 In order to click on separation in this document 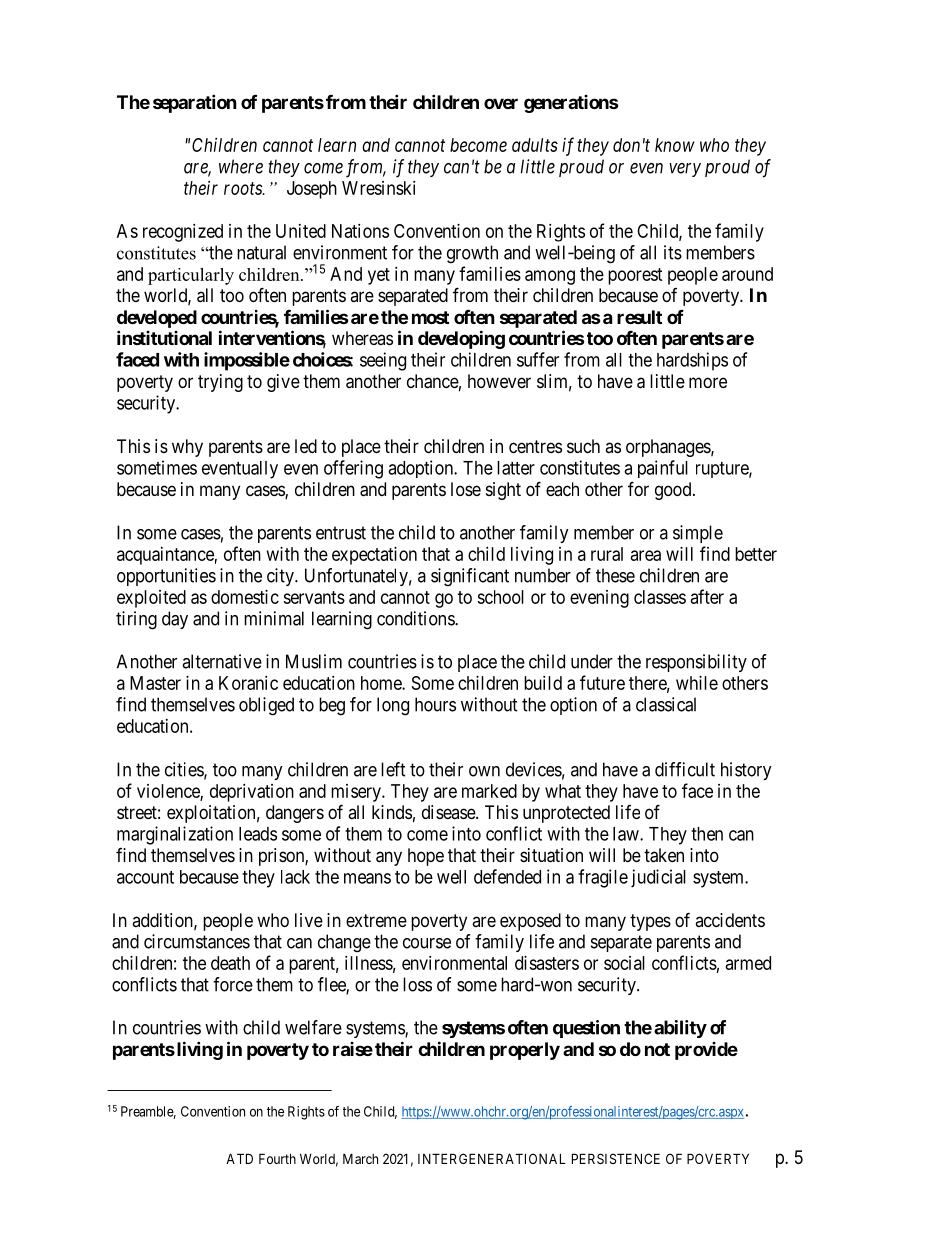, I will do `click(195, 103)`.
